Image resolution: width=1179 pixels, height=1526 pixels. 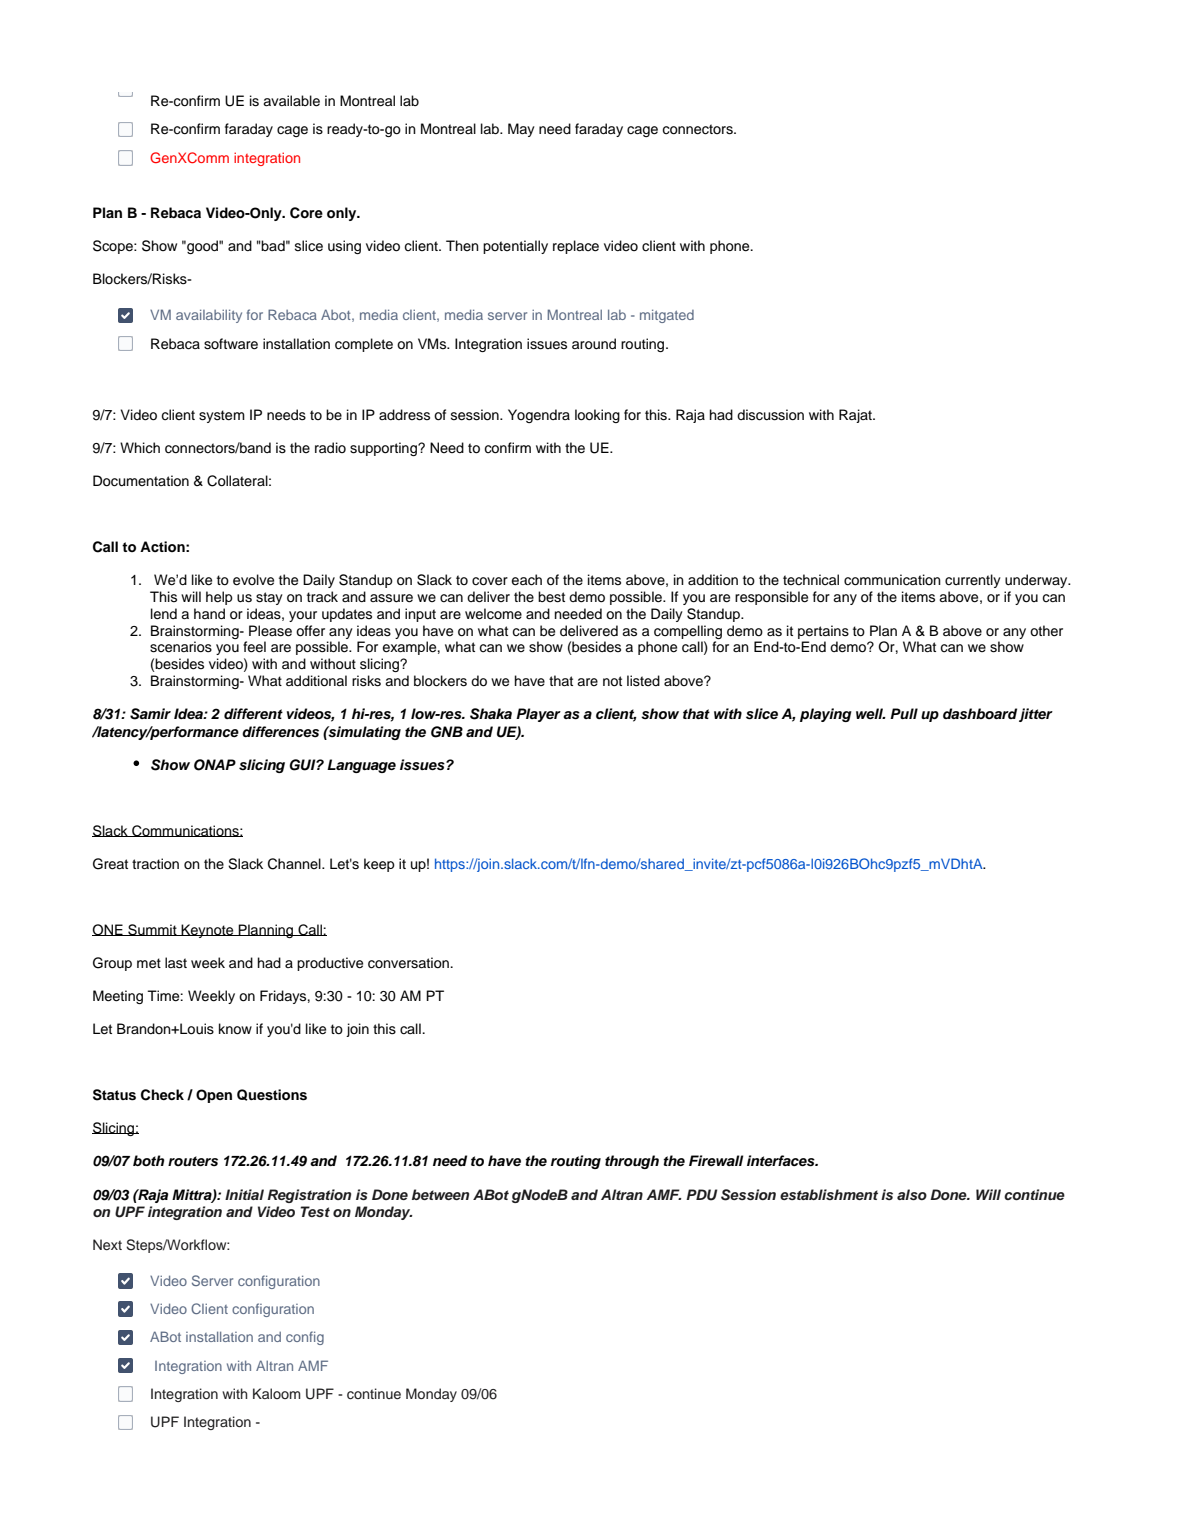 I want to click on through, so click(x=632, y=1162).
